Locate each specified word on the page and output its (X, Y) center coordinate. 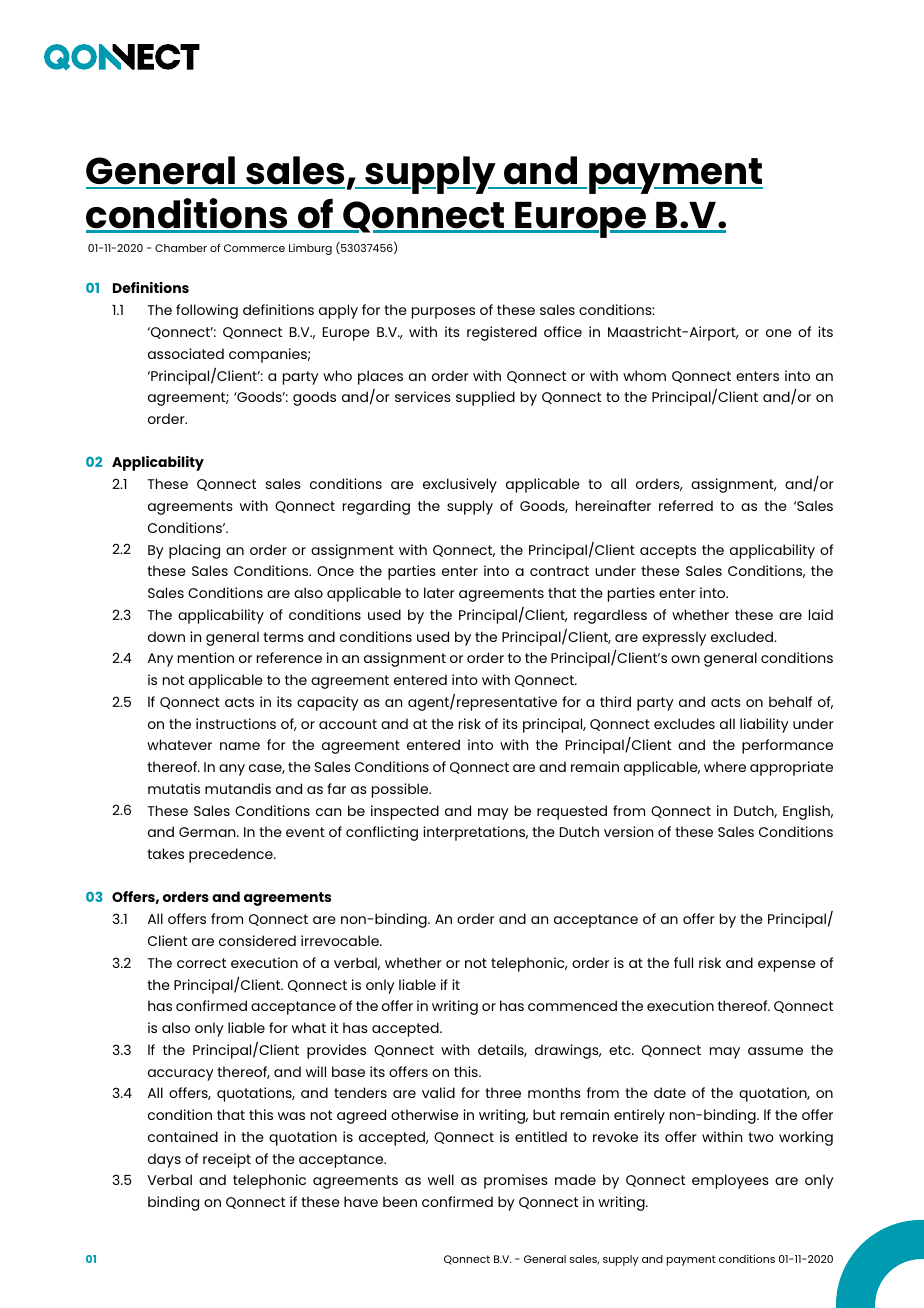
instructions (236, 723)
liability (764, 725)
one (779, 333)
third (615, 701)
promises (516, 1181)
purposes (443, 313)
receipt (227, 1160)
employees (730, 1181)
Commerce (254, 248)
